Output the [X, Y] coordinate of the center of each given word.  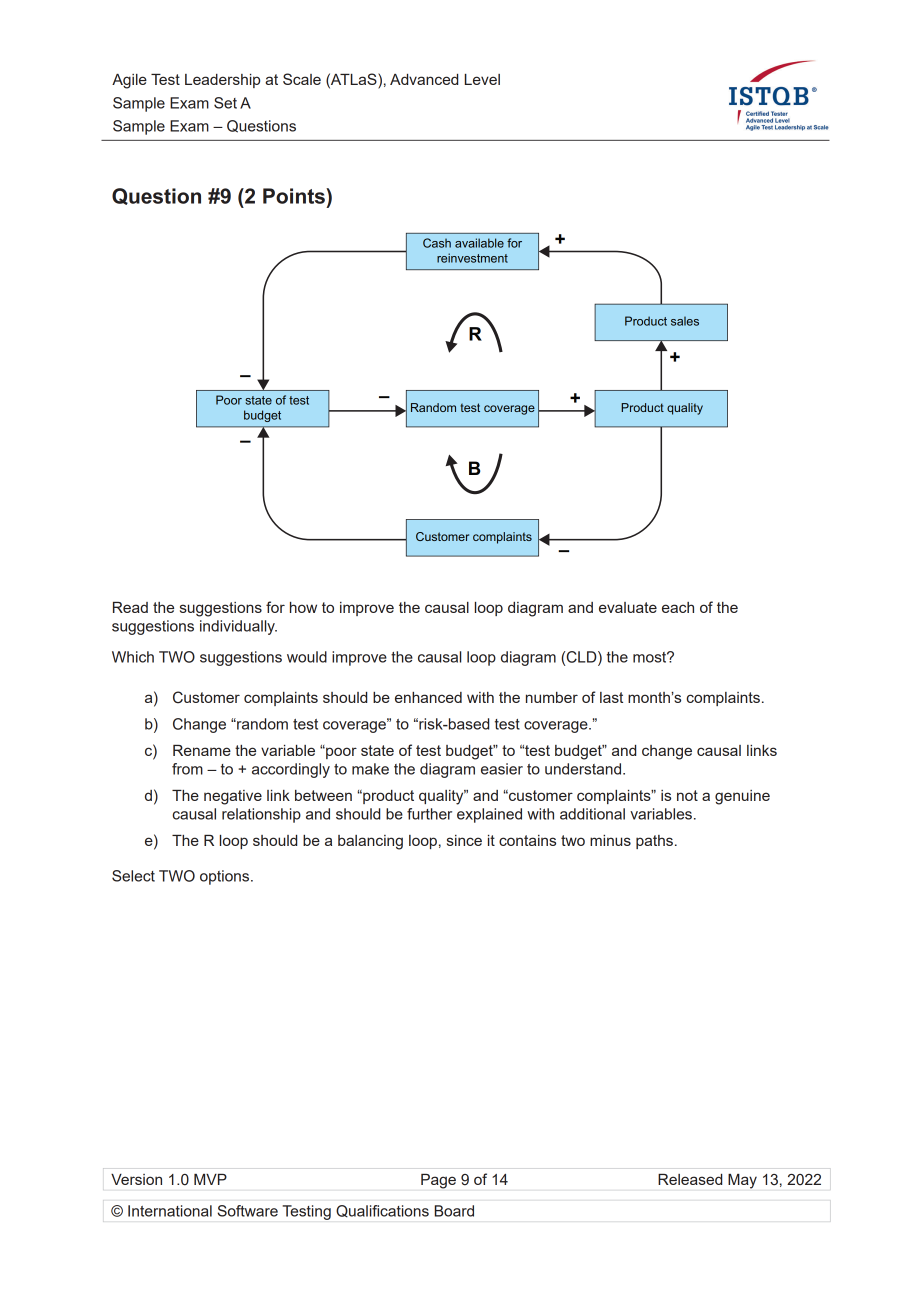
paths [654, 842]
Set [225, 103]
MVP [210, 1179]
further [429, 814]
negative [233, 797]
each [678, 607]
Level [482, 79]
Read [130, 607]
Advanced [424, 79]
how [303, 607]
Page [438, 1181]
